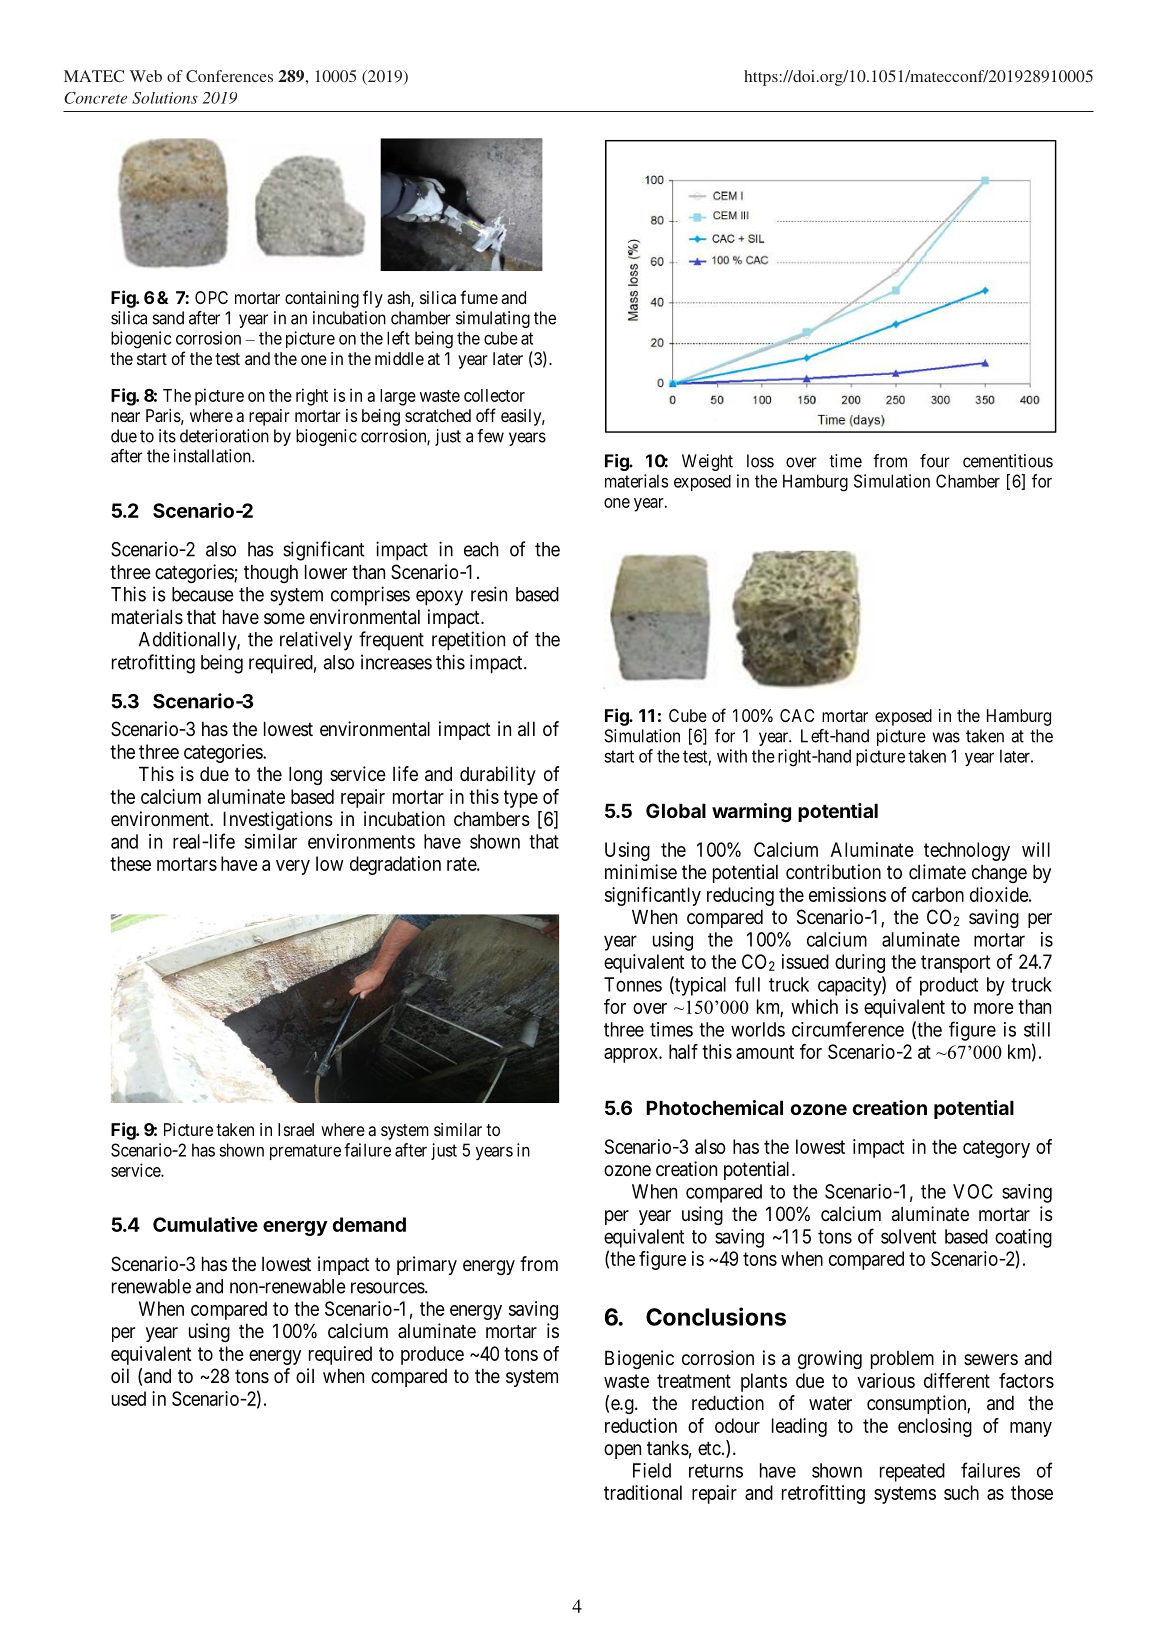 Image resolution: width=1163 pixels, height=1644 pixels. Describe the element at coordinates (935, 461) in the screenshot. I see `four` at that location.
